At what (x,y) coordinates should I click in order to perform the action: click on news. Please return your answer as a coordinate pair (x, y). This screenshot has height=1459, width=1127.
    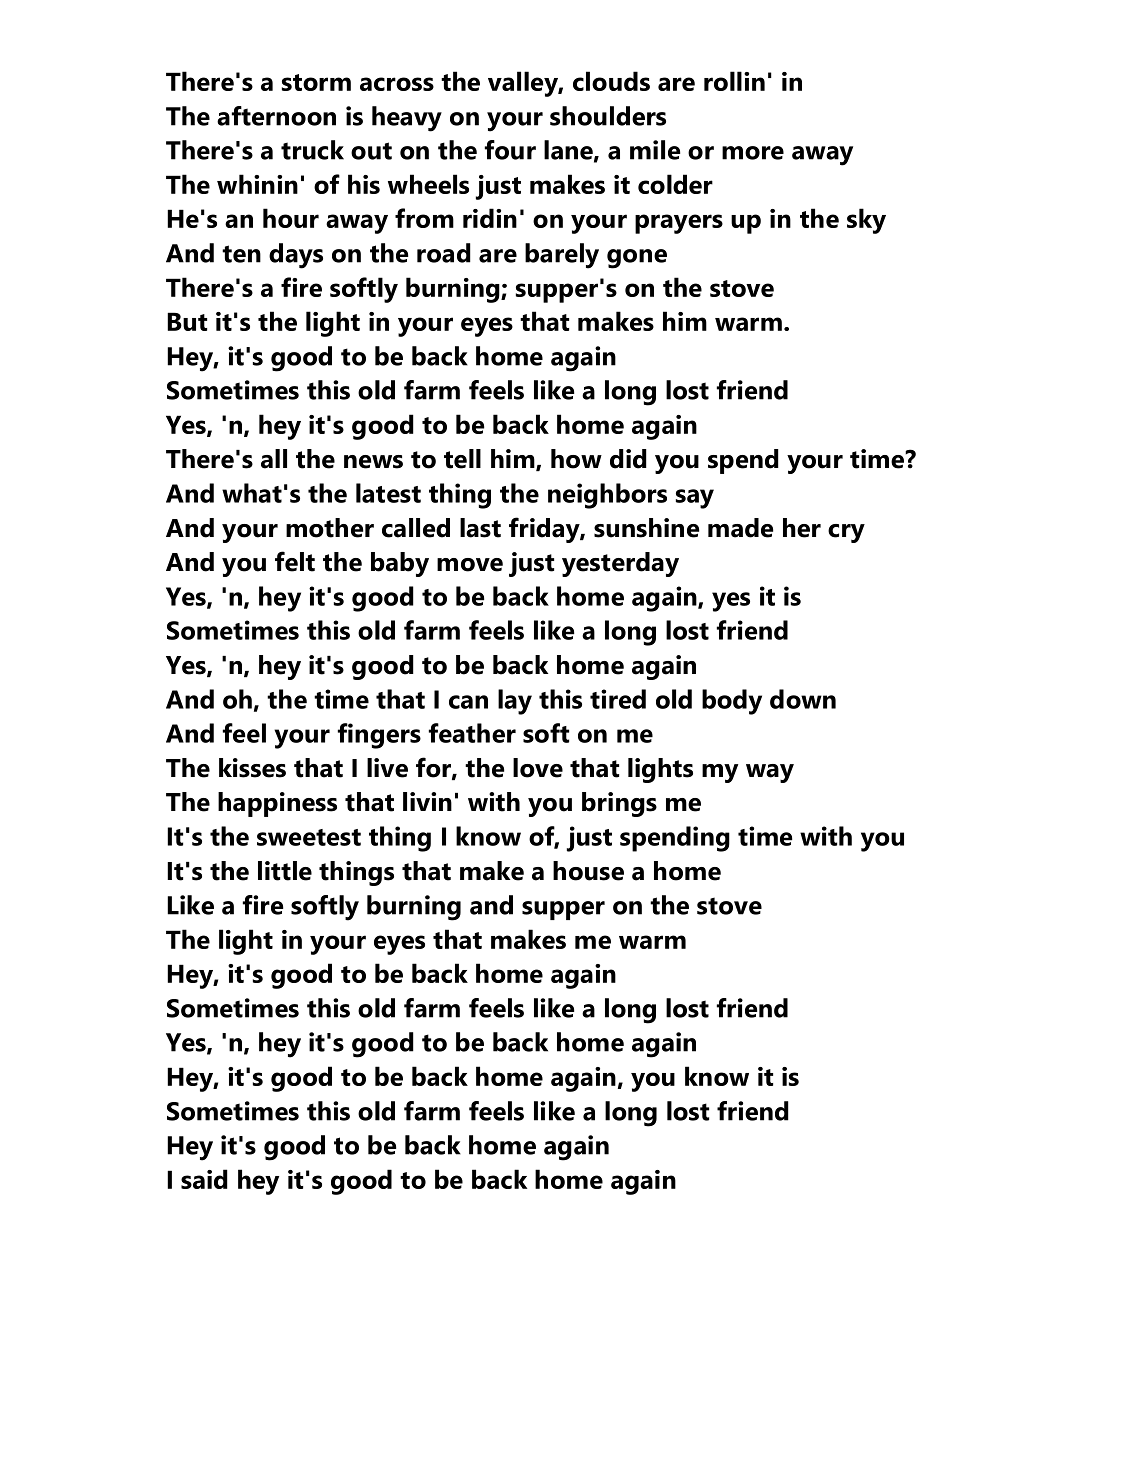
    Looking at the image, I should click on (373, 462).
